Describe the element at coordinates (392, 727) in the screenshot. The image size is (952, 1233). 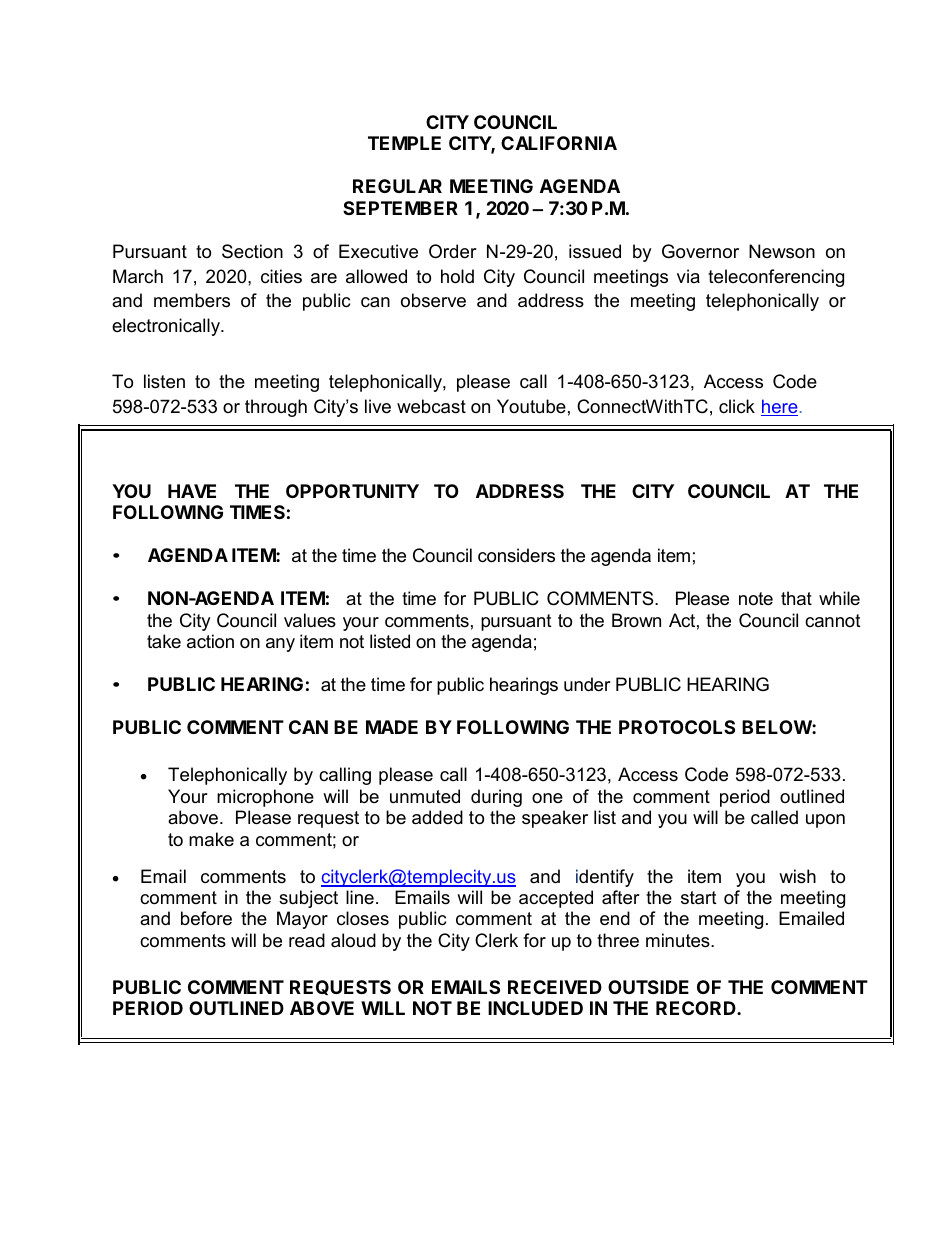
I see `MADE` at that location.
